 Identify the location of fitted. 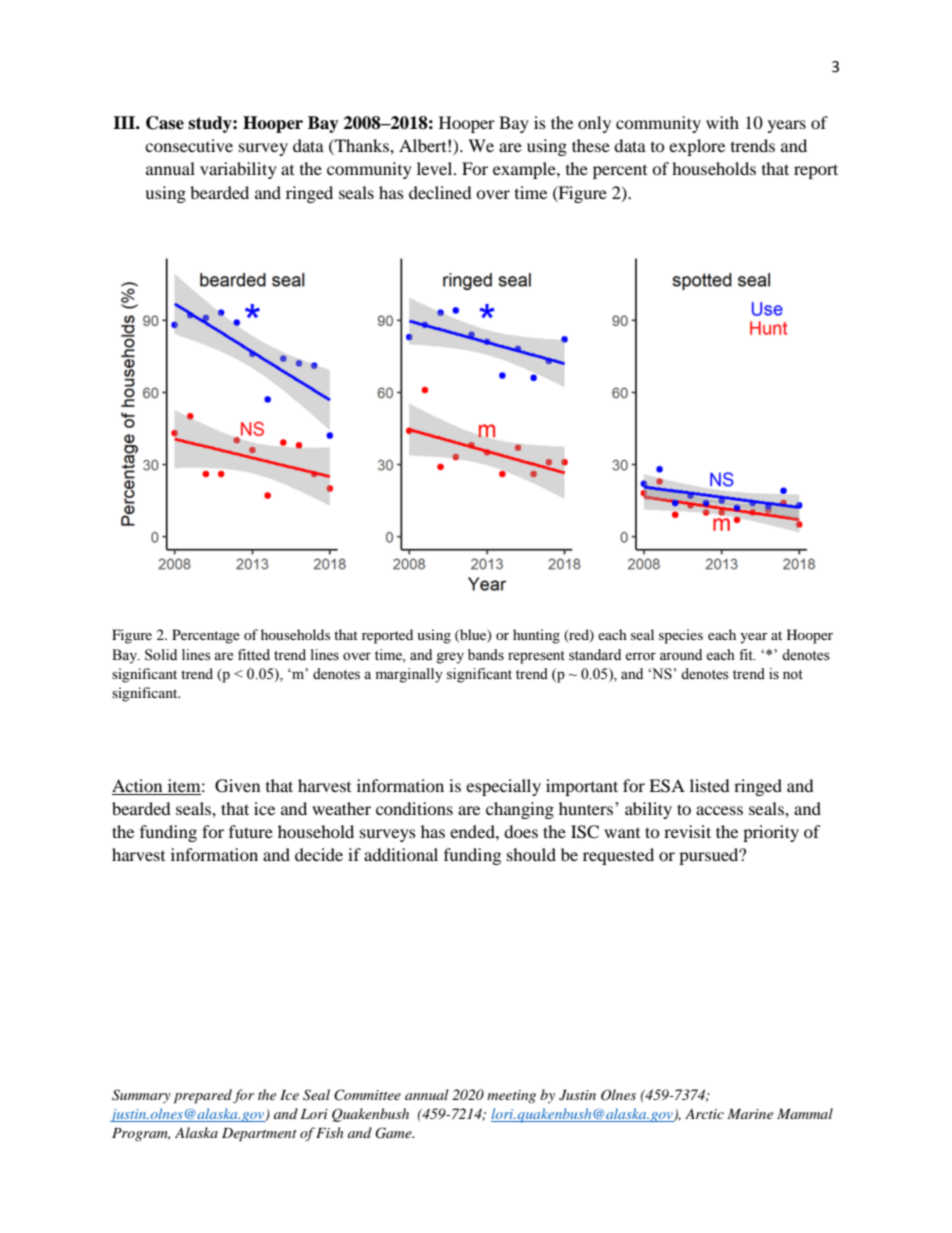
(254, 655).
